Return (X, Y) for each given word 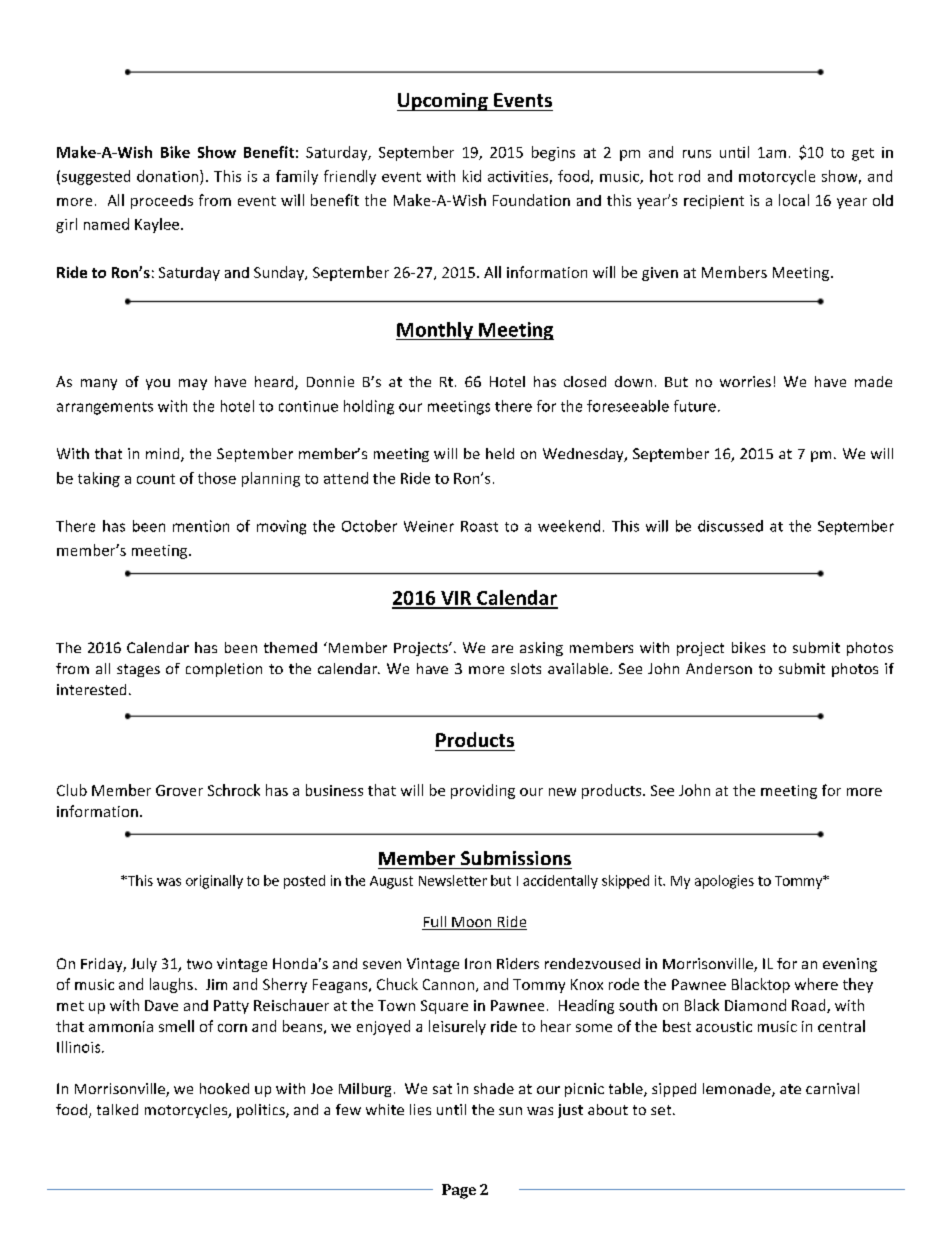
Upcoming (443, 102)
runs (697, 154)
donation (169, 176)
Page (459, 1191)
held (500, 453)
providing (483, 791)
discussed (730, 526)
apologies (724, 882)
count (156, 479)
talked (117, 1109)
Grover (179, 790)
